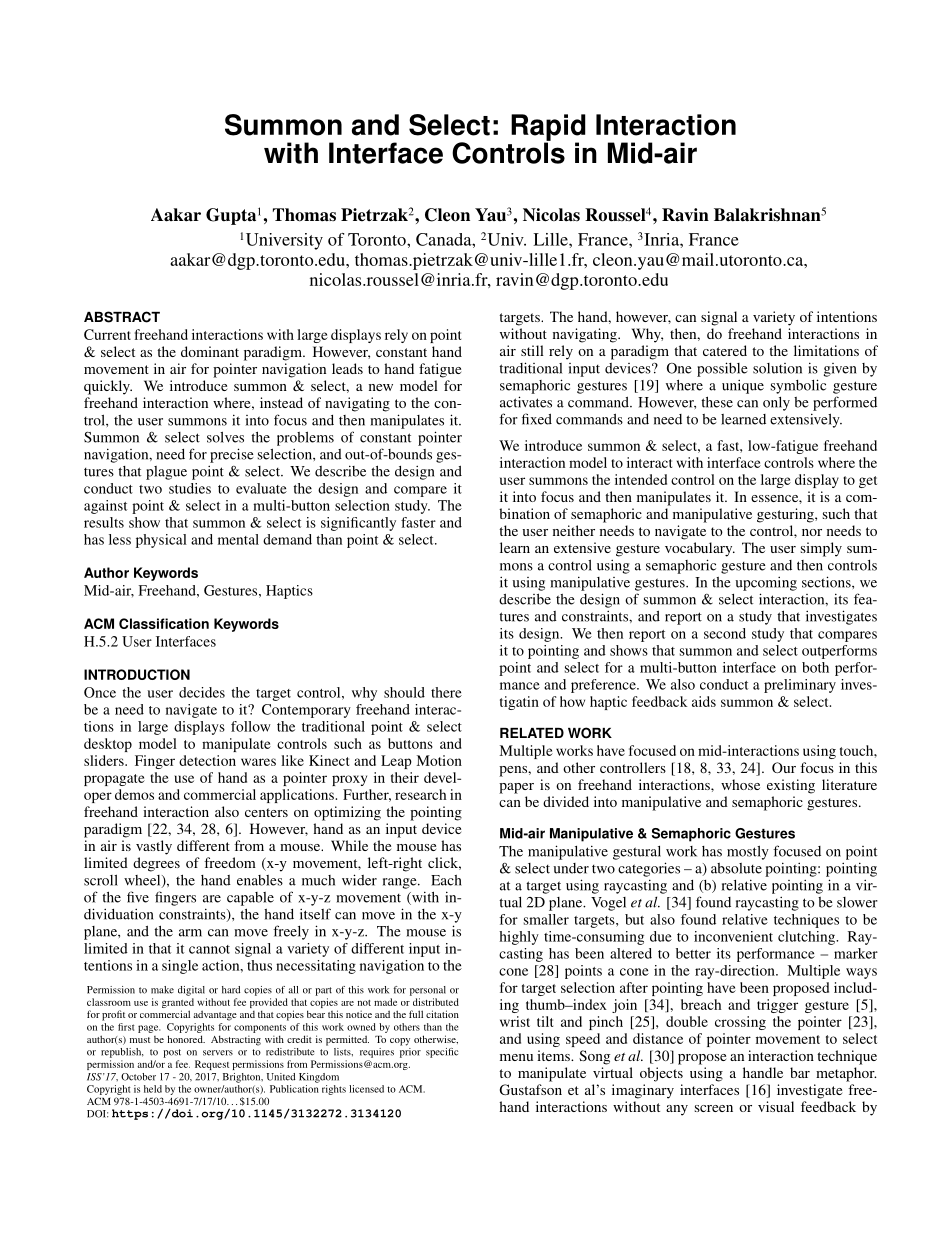 The height and width of the screenshot is (1233, 952). What do you see at coordinates (725, 350) in the screenshot?
I see `catered` at bounding box center [725, 350].
